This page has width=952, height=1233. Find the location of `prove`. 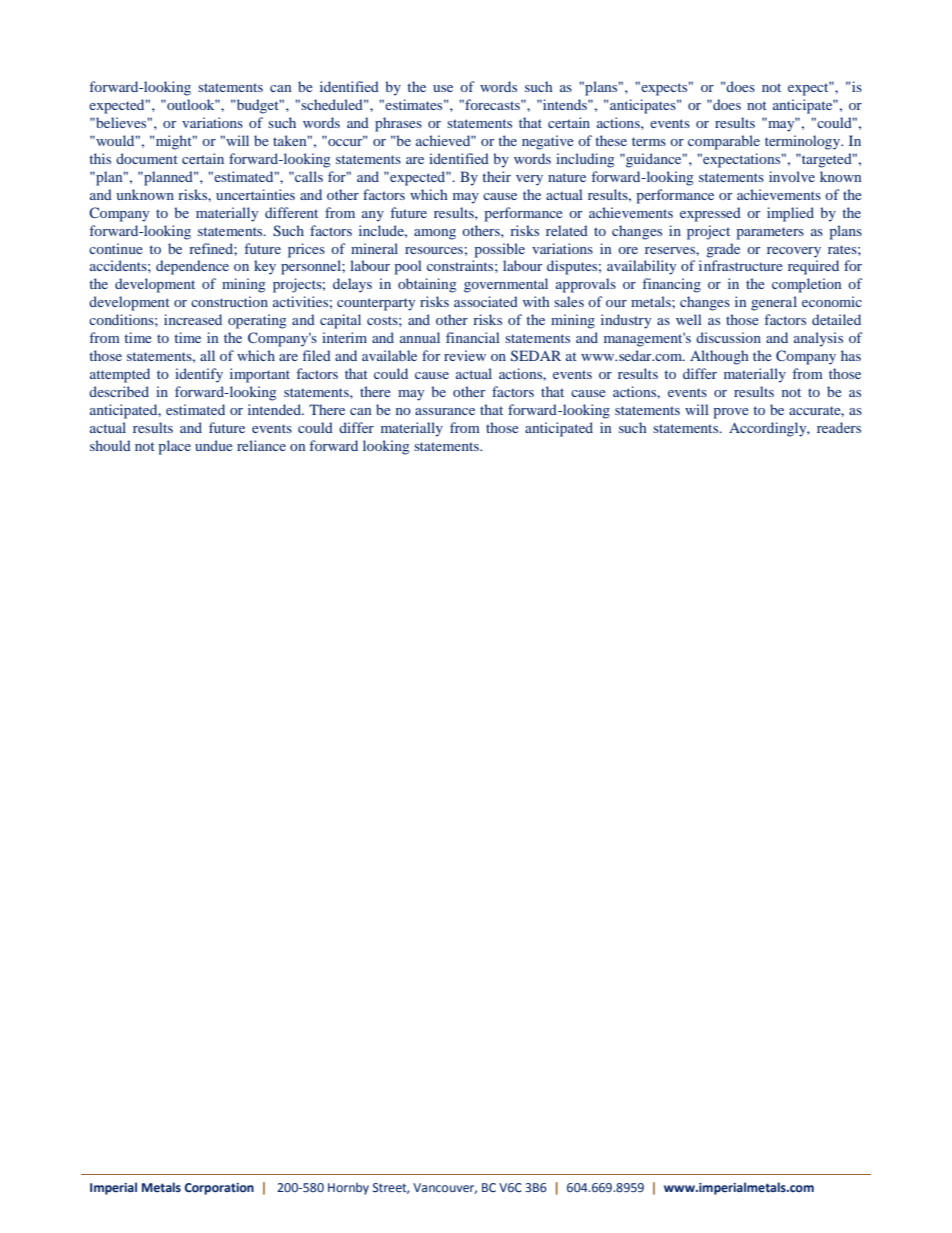

prove is located at coordinates (731, 413).
